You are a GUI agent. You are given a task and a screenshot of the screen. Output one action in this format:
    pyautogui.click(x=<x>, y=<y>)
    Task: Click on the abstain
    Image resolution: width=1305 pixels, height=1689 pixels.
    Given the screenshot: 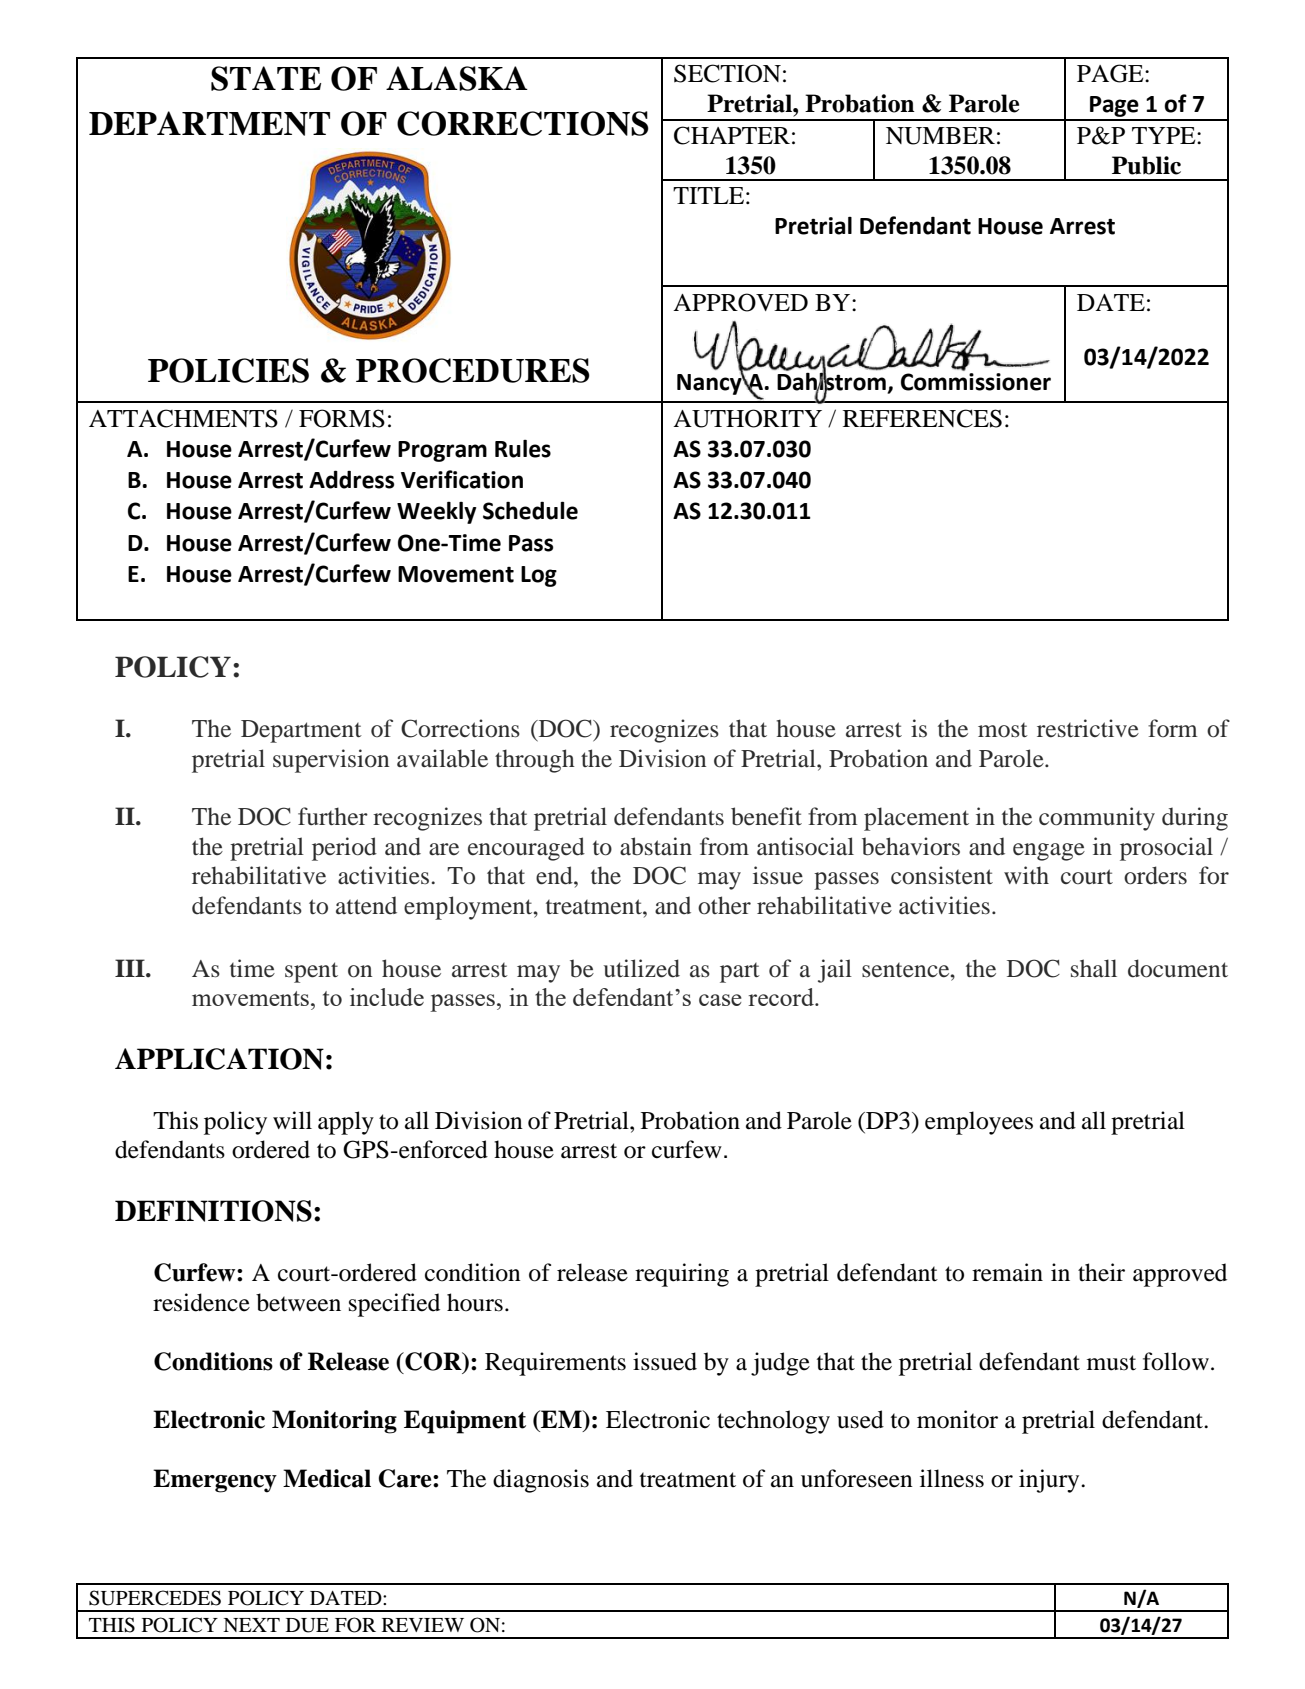 What is the action you would take?
    pyautogui.click(x=656, y=846)
